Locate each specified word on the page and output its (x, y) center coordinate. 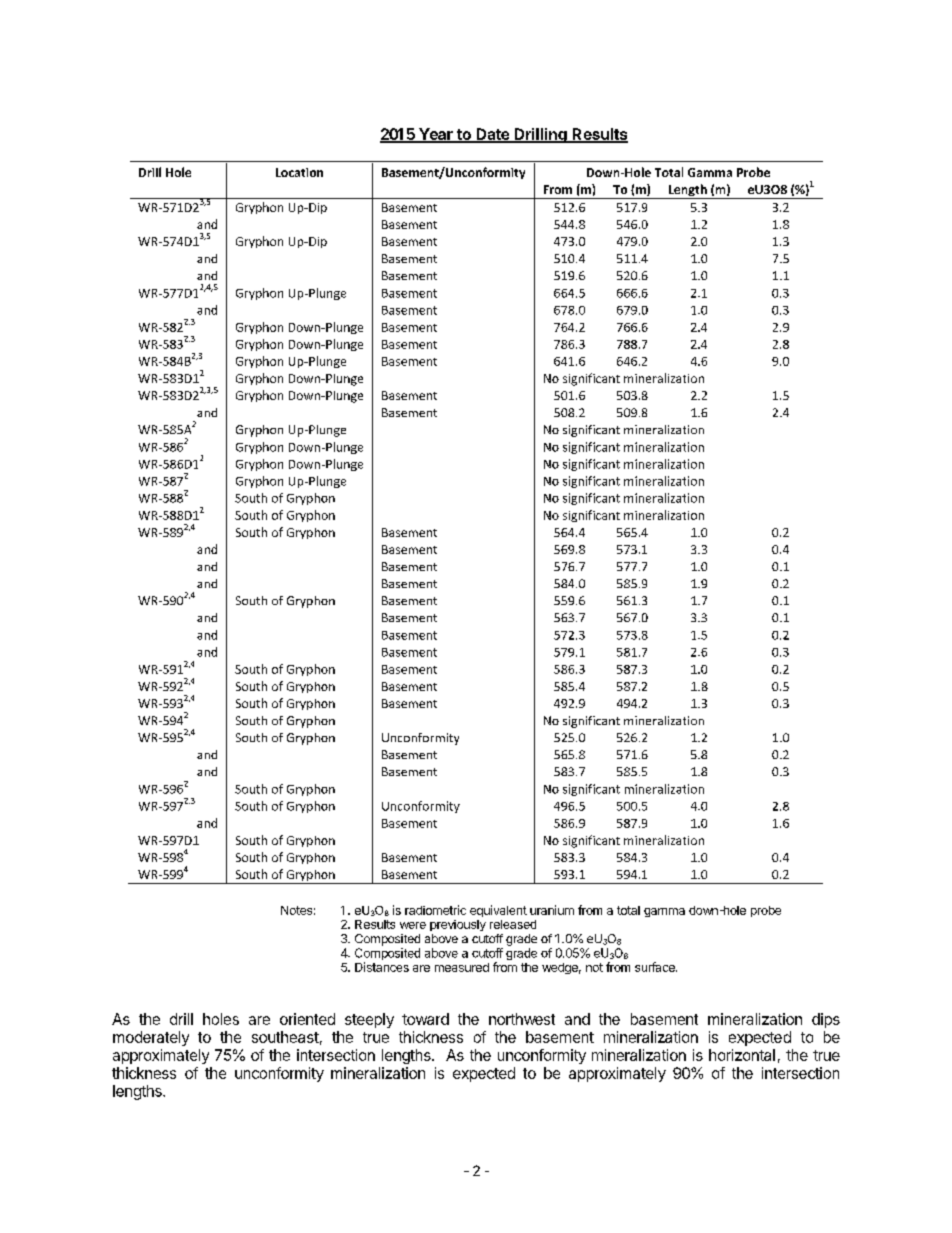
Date (492, 135)
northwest (522, 1019)
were (413, 925)
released (513, 924)
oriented (307, 1019)
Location (299, 172)
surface (656, 967)
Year (436, 135)
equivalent (498, 911)
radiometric (435, 910)
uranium (552, 910)
